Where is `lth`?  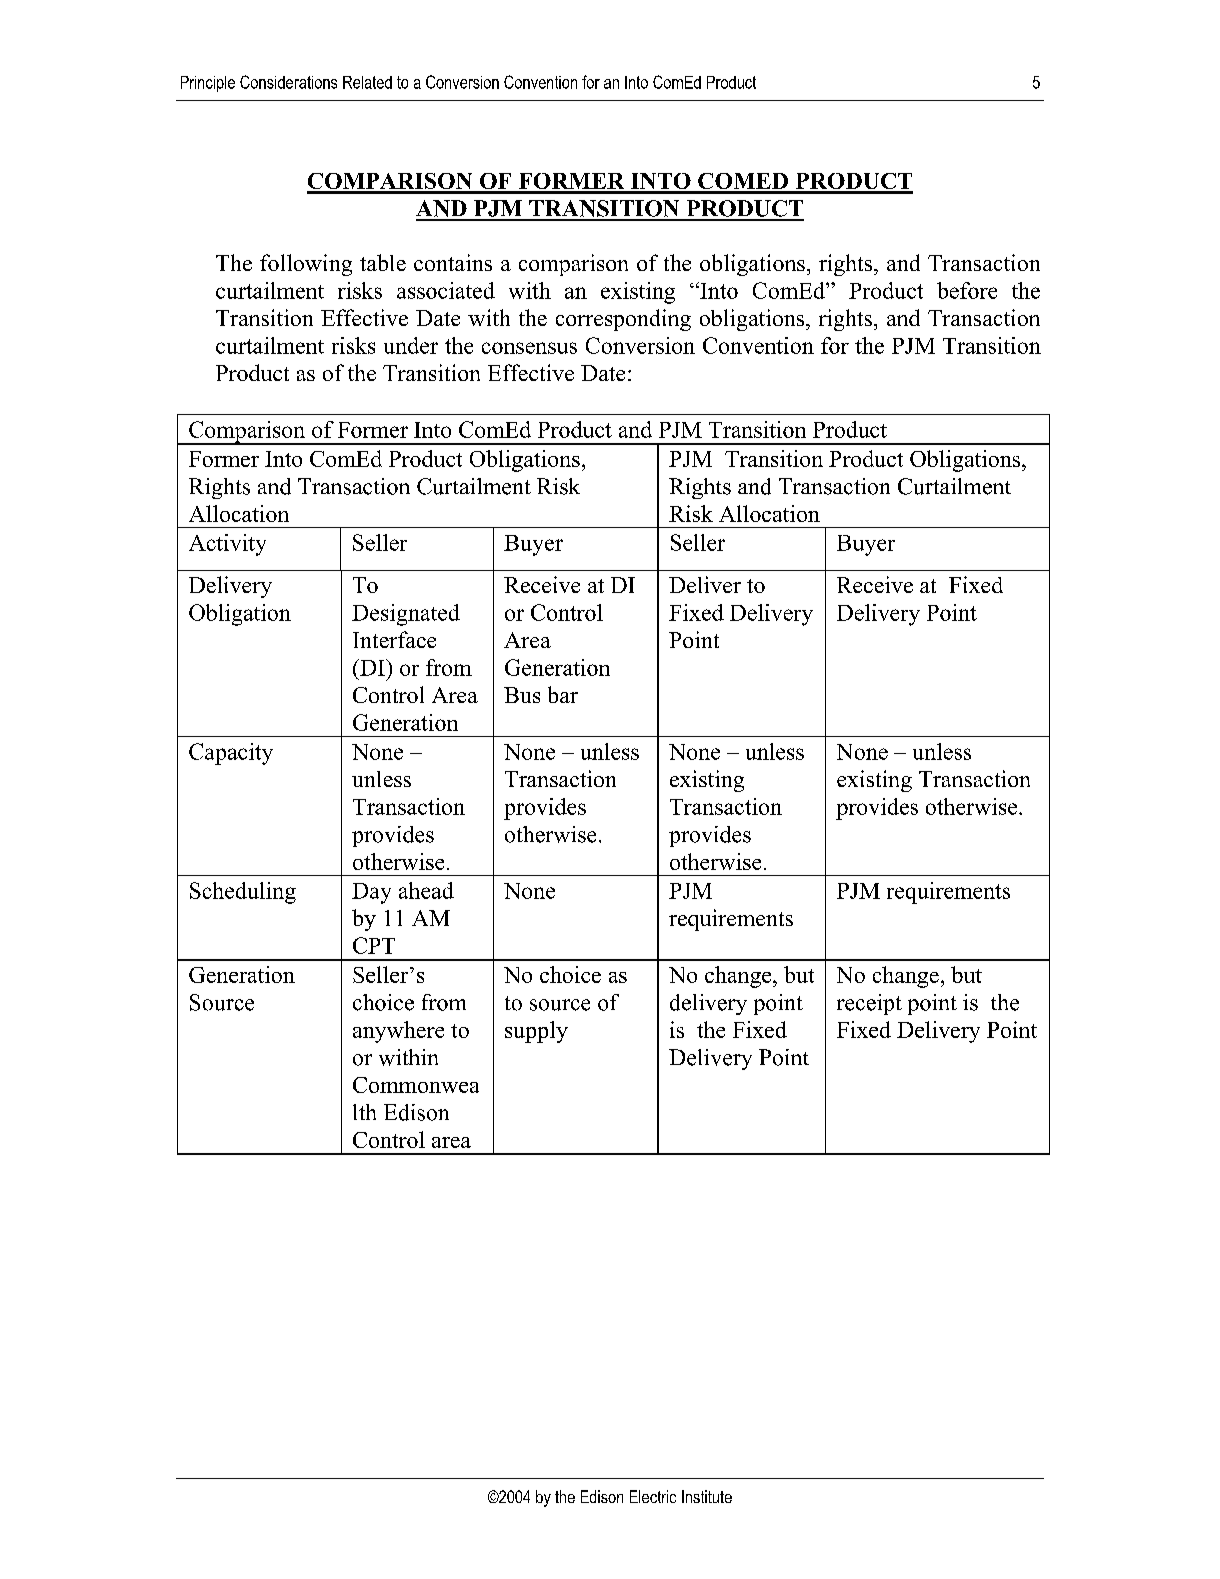 lth is located at coordinates (364, 1112).
